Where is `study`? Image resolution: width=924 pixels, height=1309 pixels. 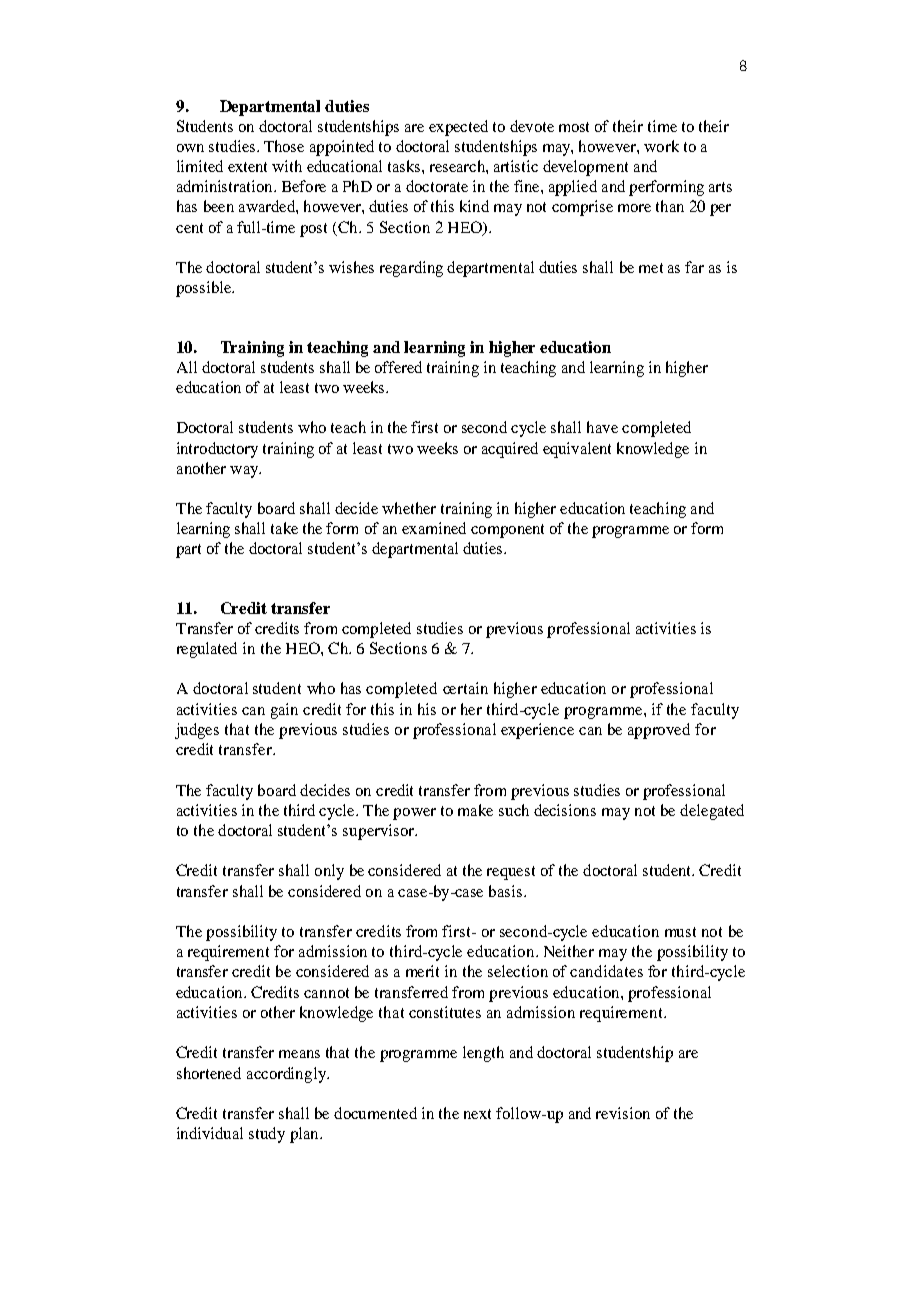 study is located at coordinates (267, 1135).
